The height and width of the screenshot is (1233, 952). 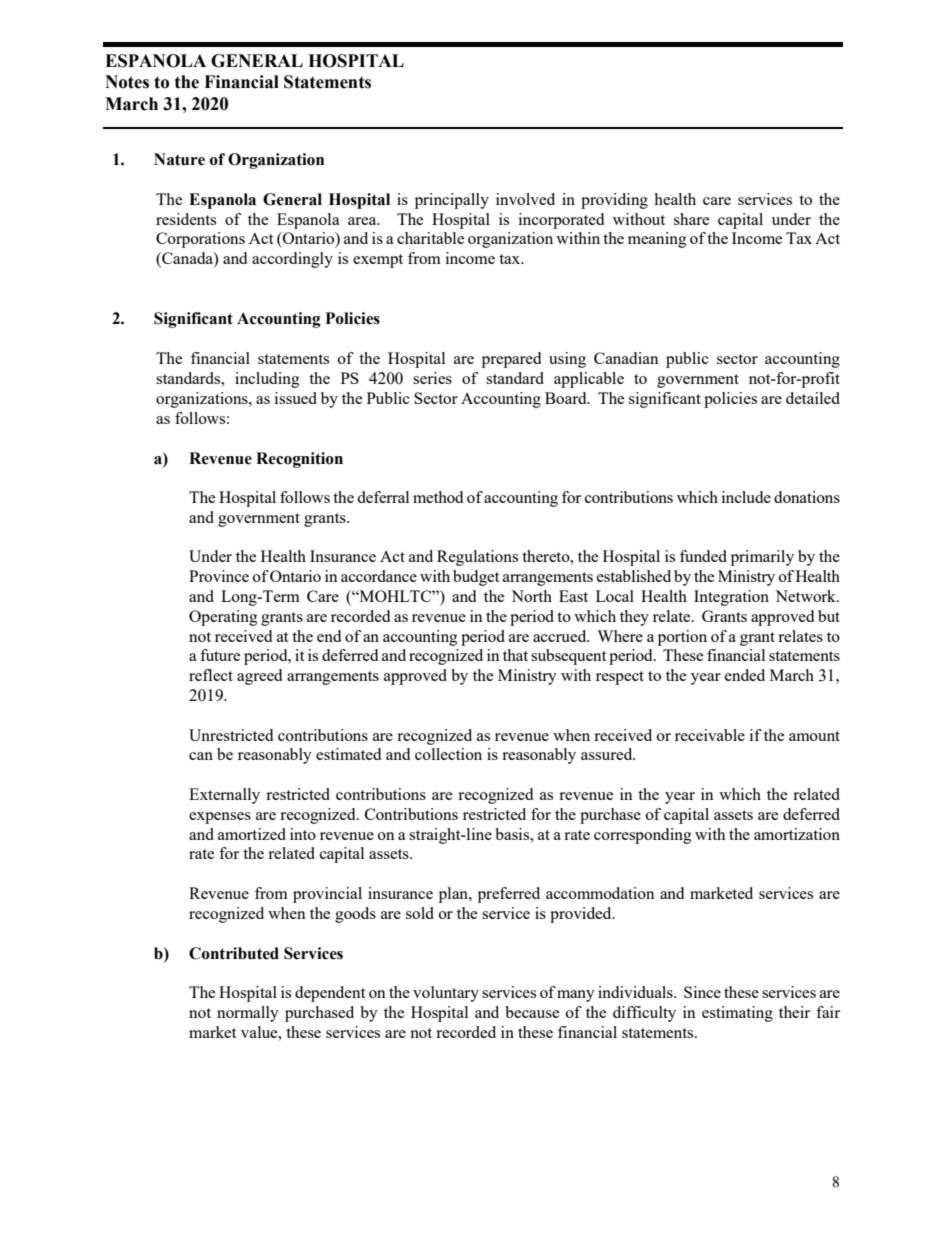 What do you see at coordinates (234, 953) in the screenshot?
I see `Contributed` at bounding box center [234, 953].
